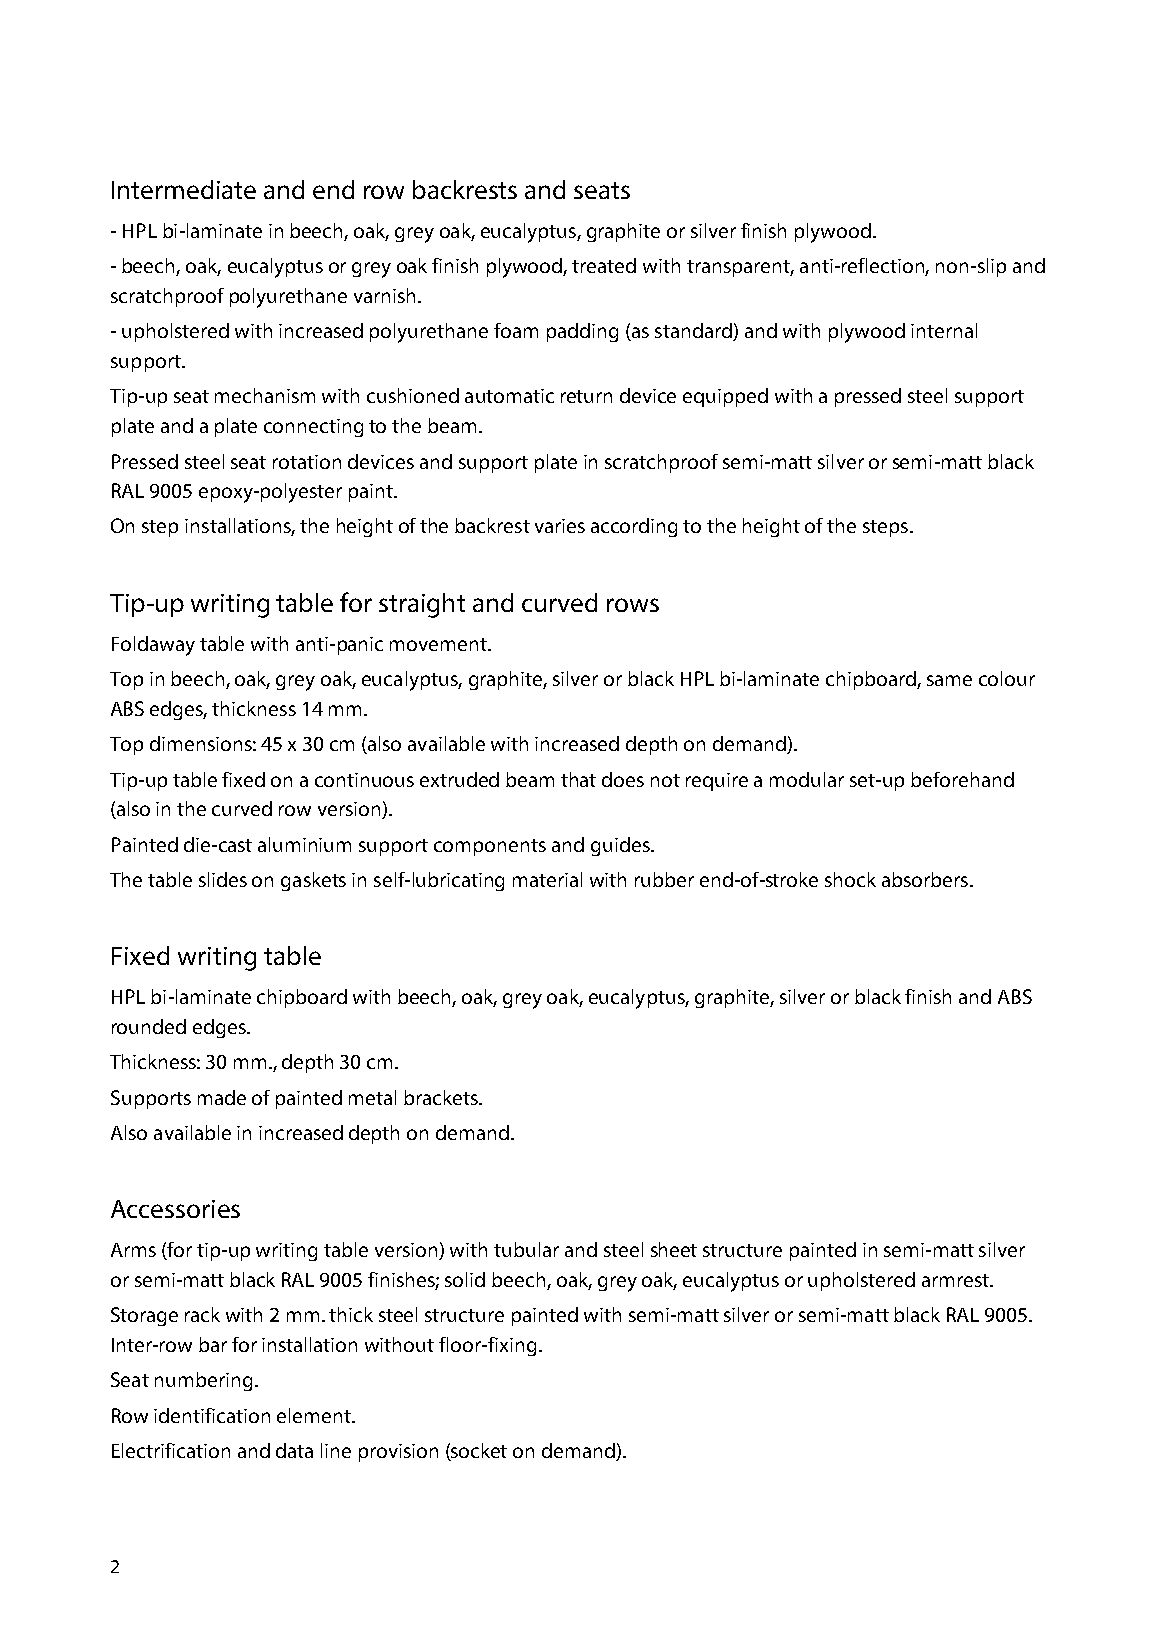 This image has height=1638, width=1158. What do you see at coordinates (212, 1415) in the image?
I see `identification` at bounding box center [212, 1415].
